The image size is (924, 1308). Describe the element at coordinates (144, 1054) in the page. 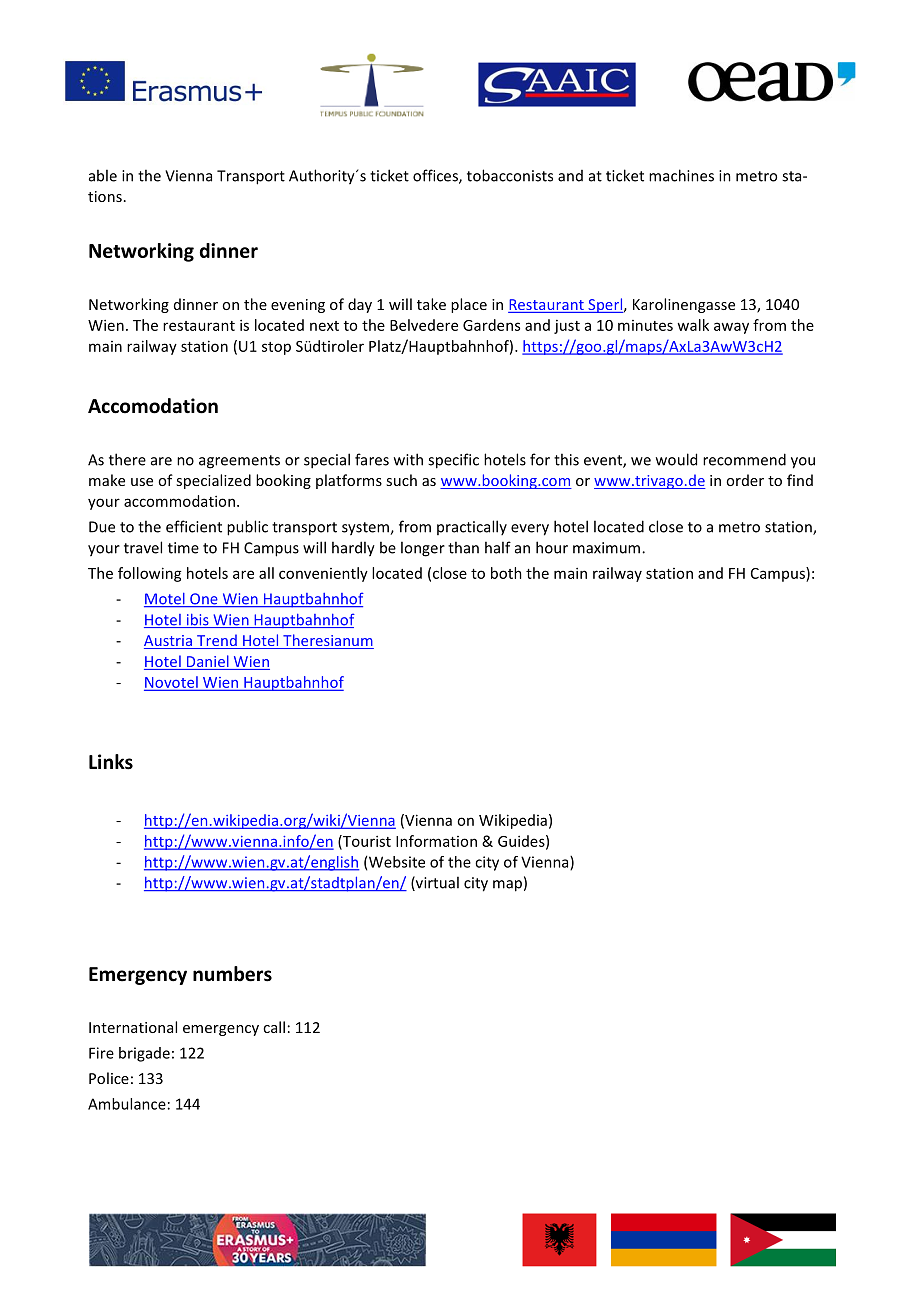

I see `brigade` at that location.
